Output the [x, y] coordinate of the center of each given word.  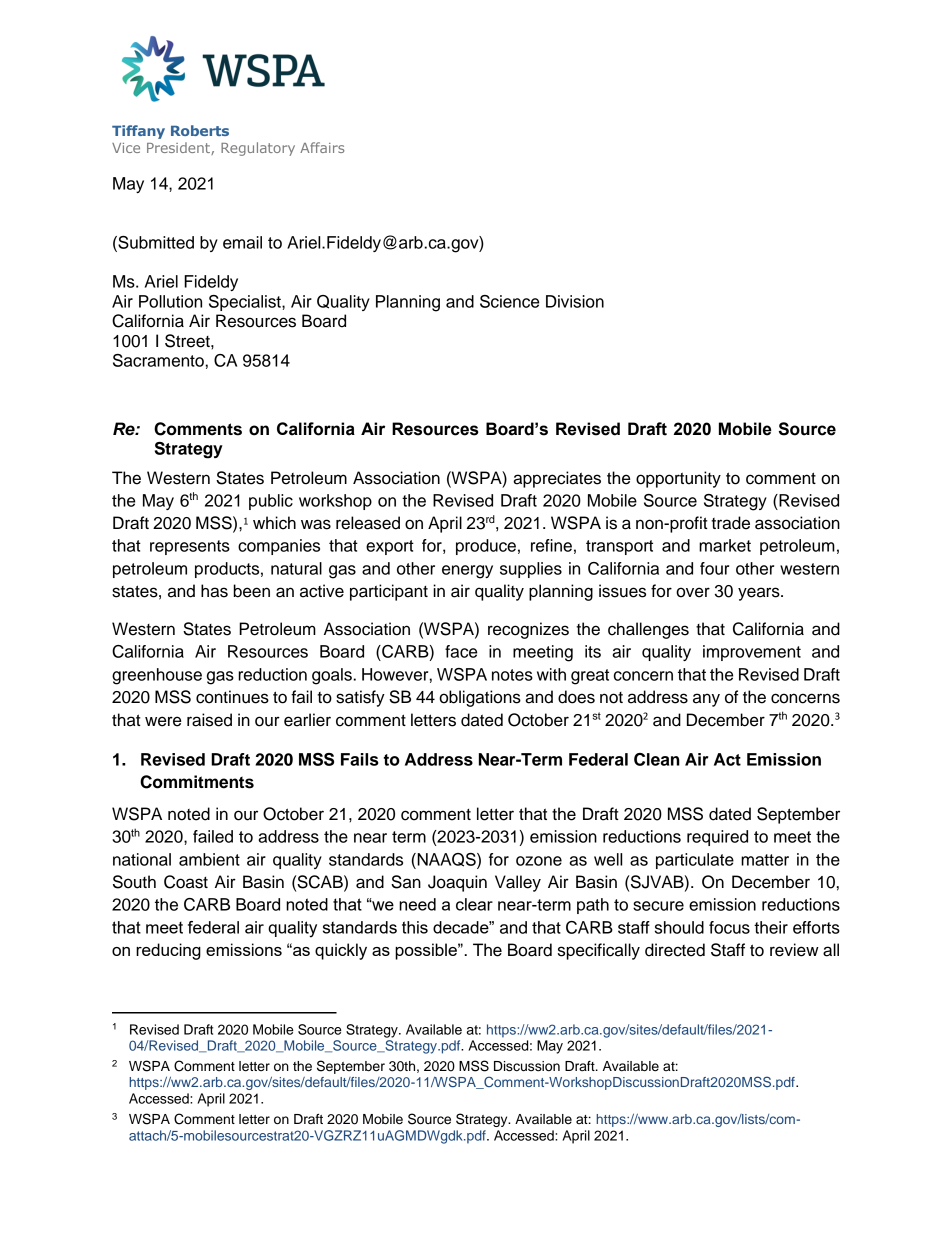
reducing [168, 951]
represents [190, 547]
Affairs [322, 147]
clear [474, 904]
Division [575, 301]
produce [486, 547]
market [725, 545]
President [179, 148]
